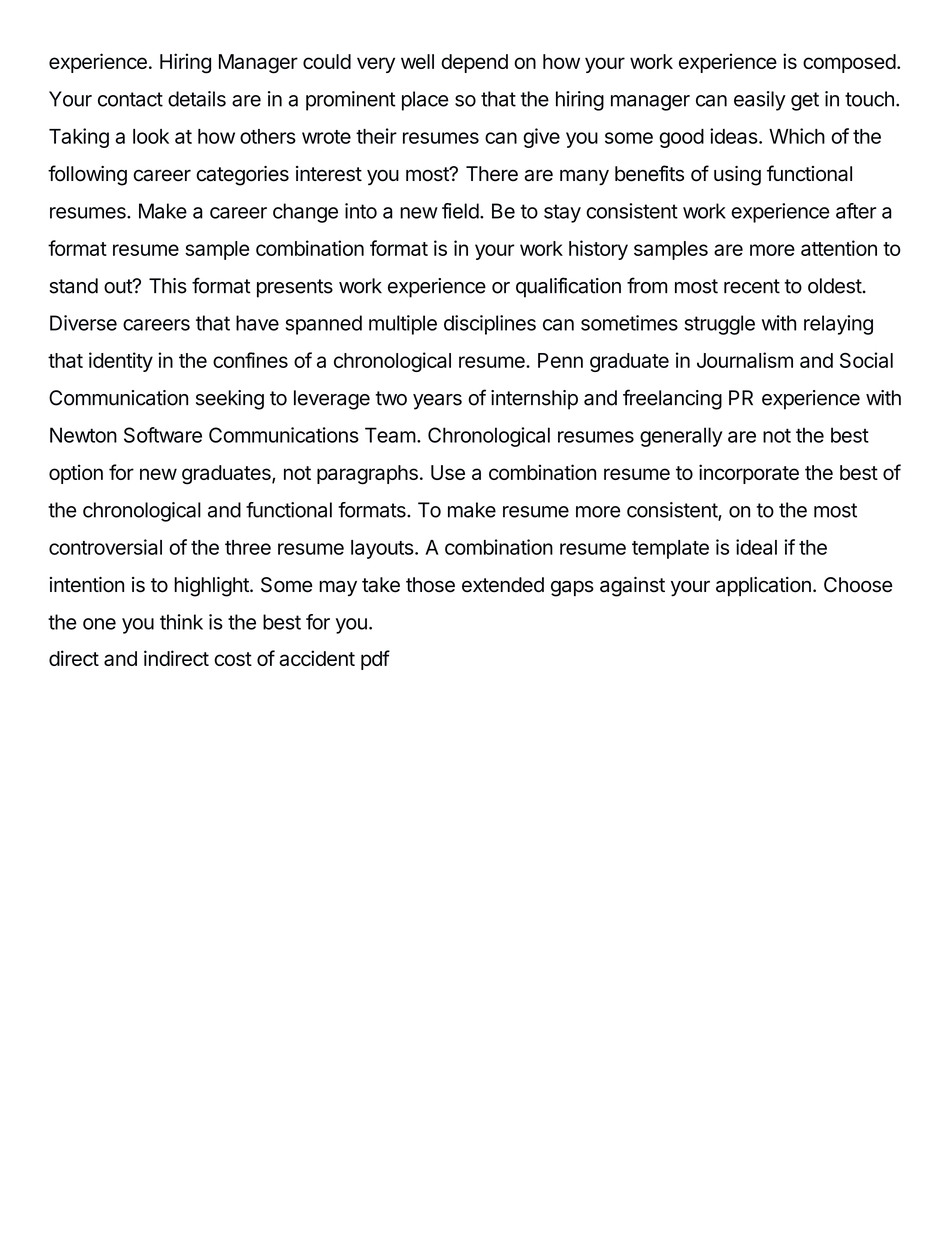 The image size is (952, 1233). I want to click on field, so click(460, 211).
